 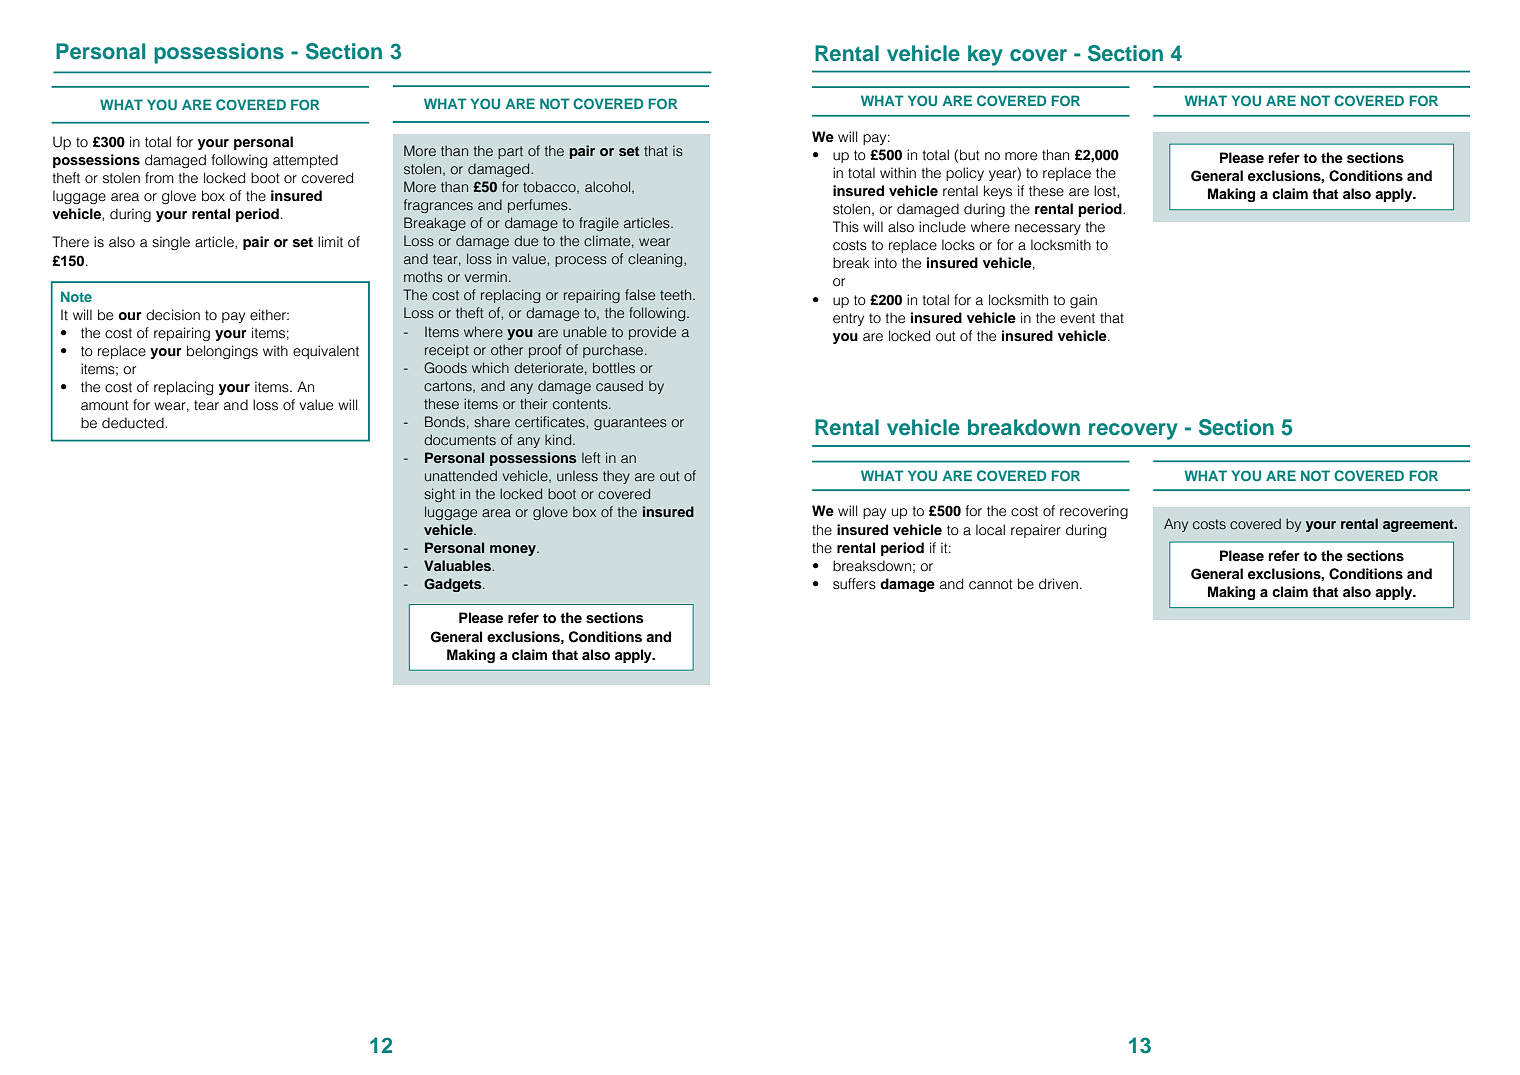 I want to click on bottles, so click(x=614, y=367).
